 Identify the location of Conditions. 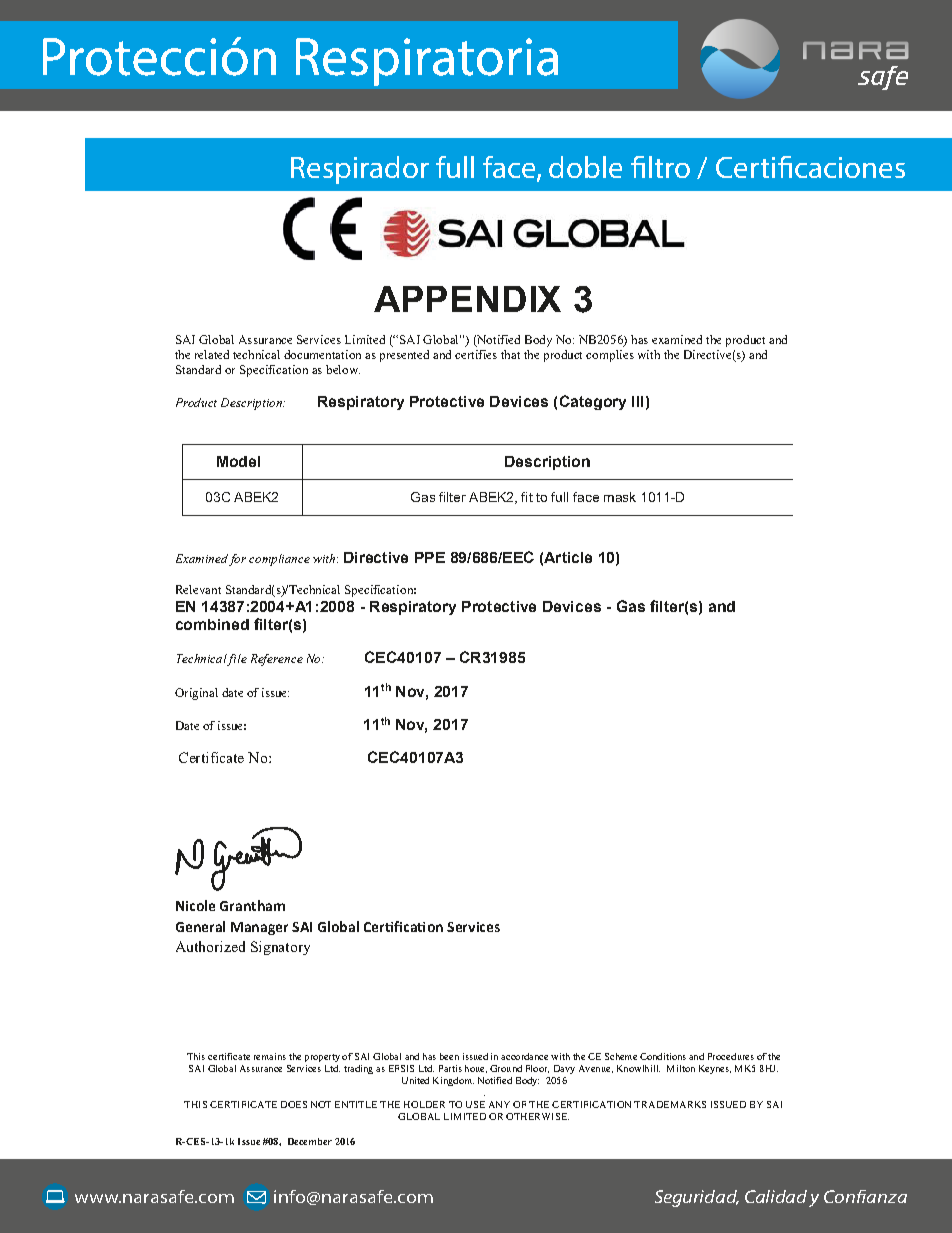
(663, 1056).
